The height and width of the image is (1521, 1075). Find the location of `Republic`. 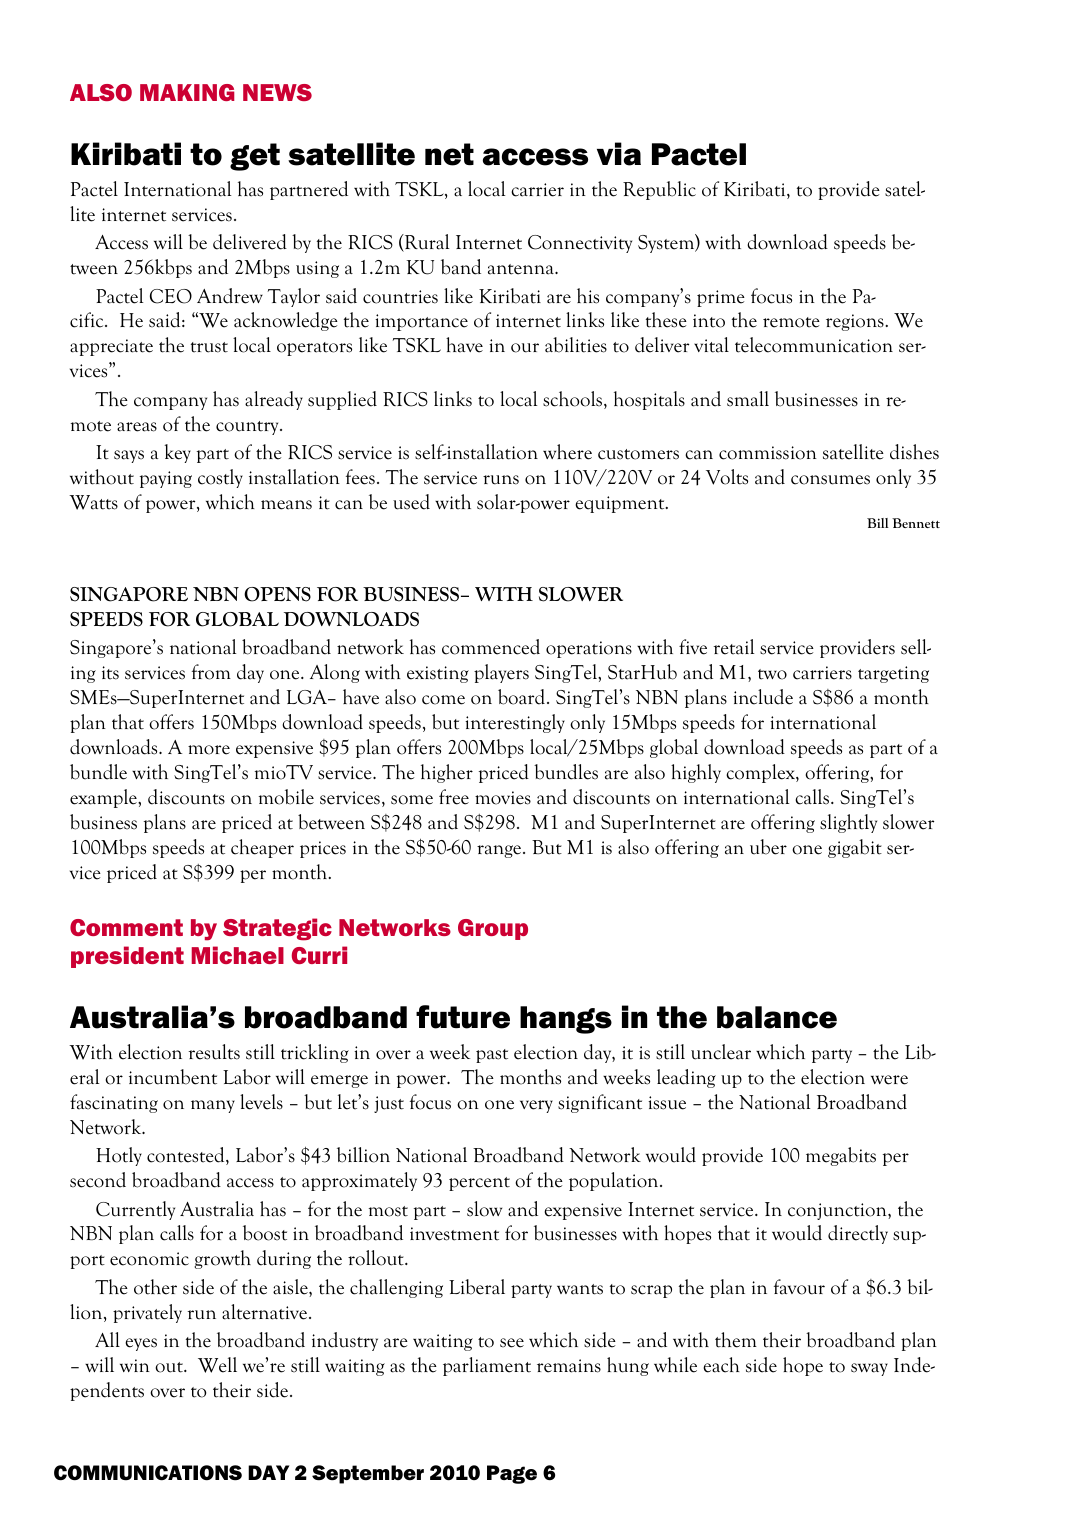

Republic is located at coordinates (659, 190).
